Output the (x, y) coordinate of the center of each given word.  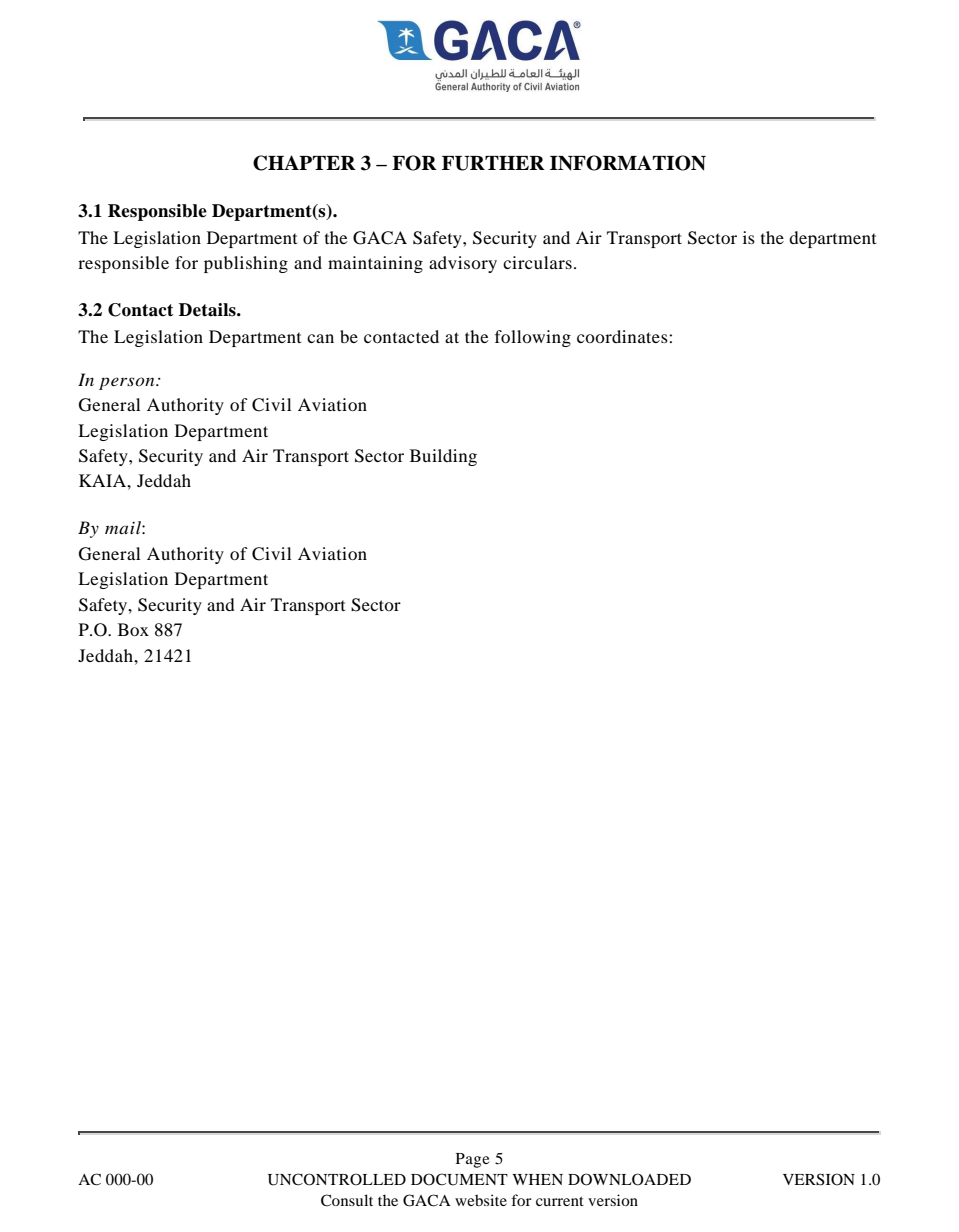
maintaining (375, 264)
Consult (347, 1200)
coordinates (623, 336)
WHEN (537, 1179)
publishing (246, 264)
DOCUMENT (459, 1179)
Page (473, 1160)
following (533, 338)
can (320, 338)
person (128, 383)
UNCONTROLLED (337, 1179)
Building (443, 457)
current (560, 1201)
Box (133, 629)
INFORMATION (628, 163)
